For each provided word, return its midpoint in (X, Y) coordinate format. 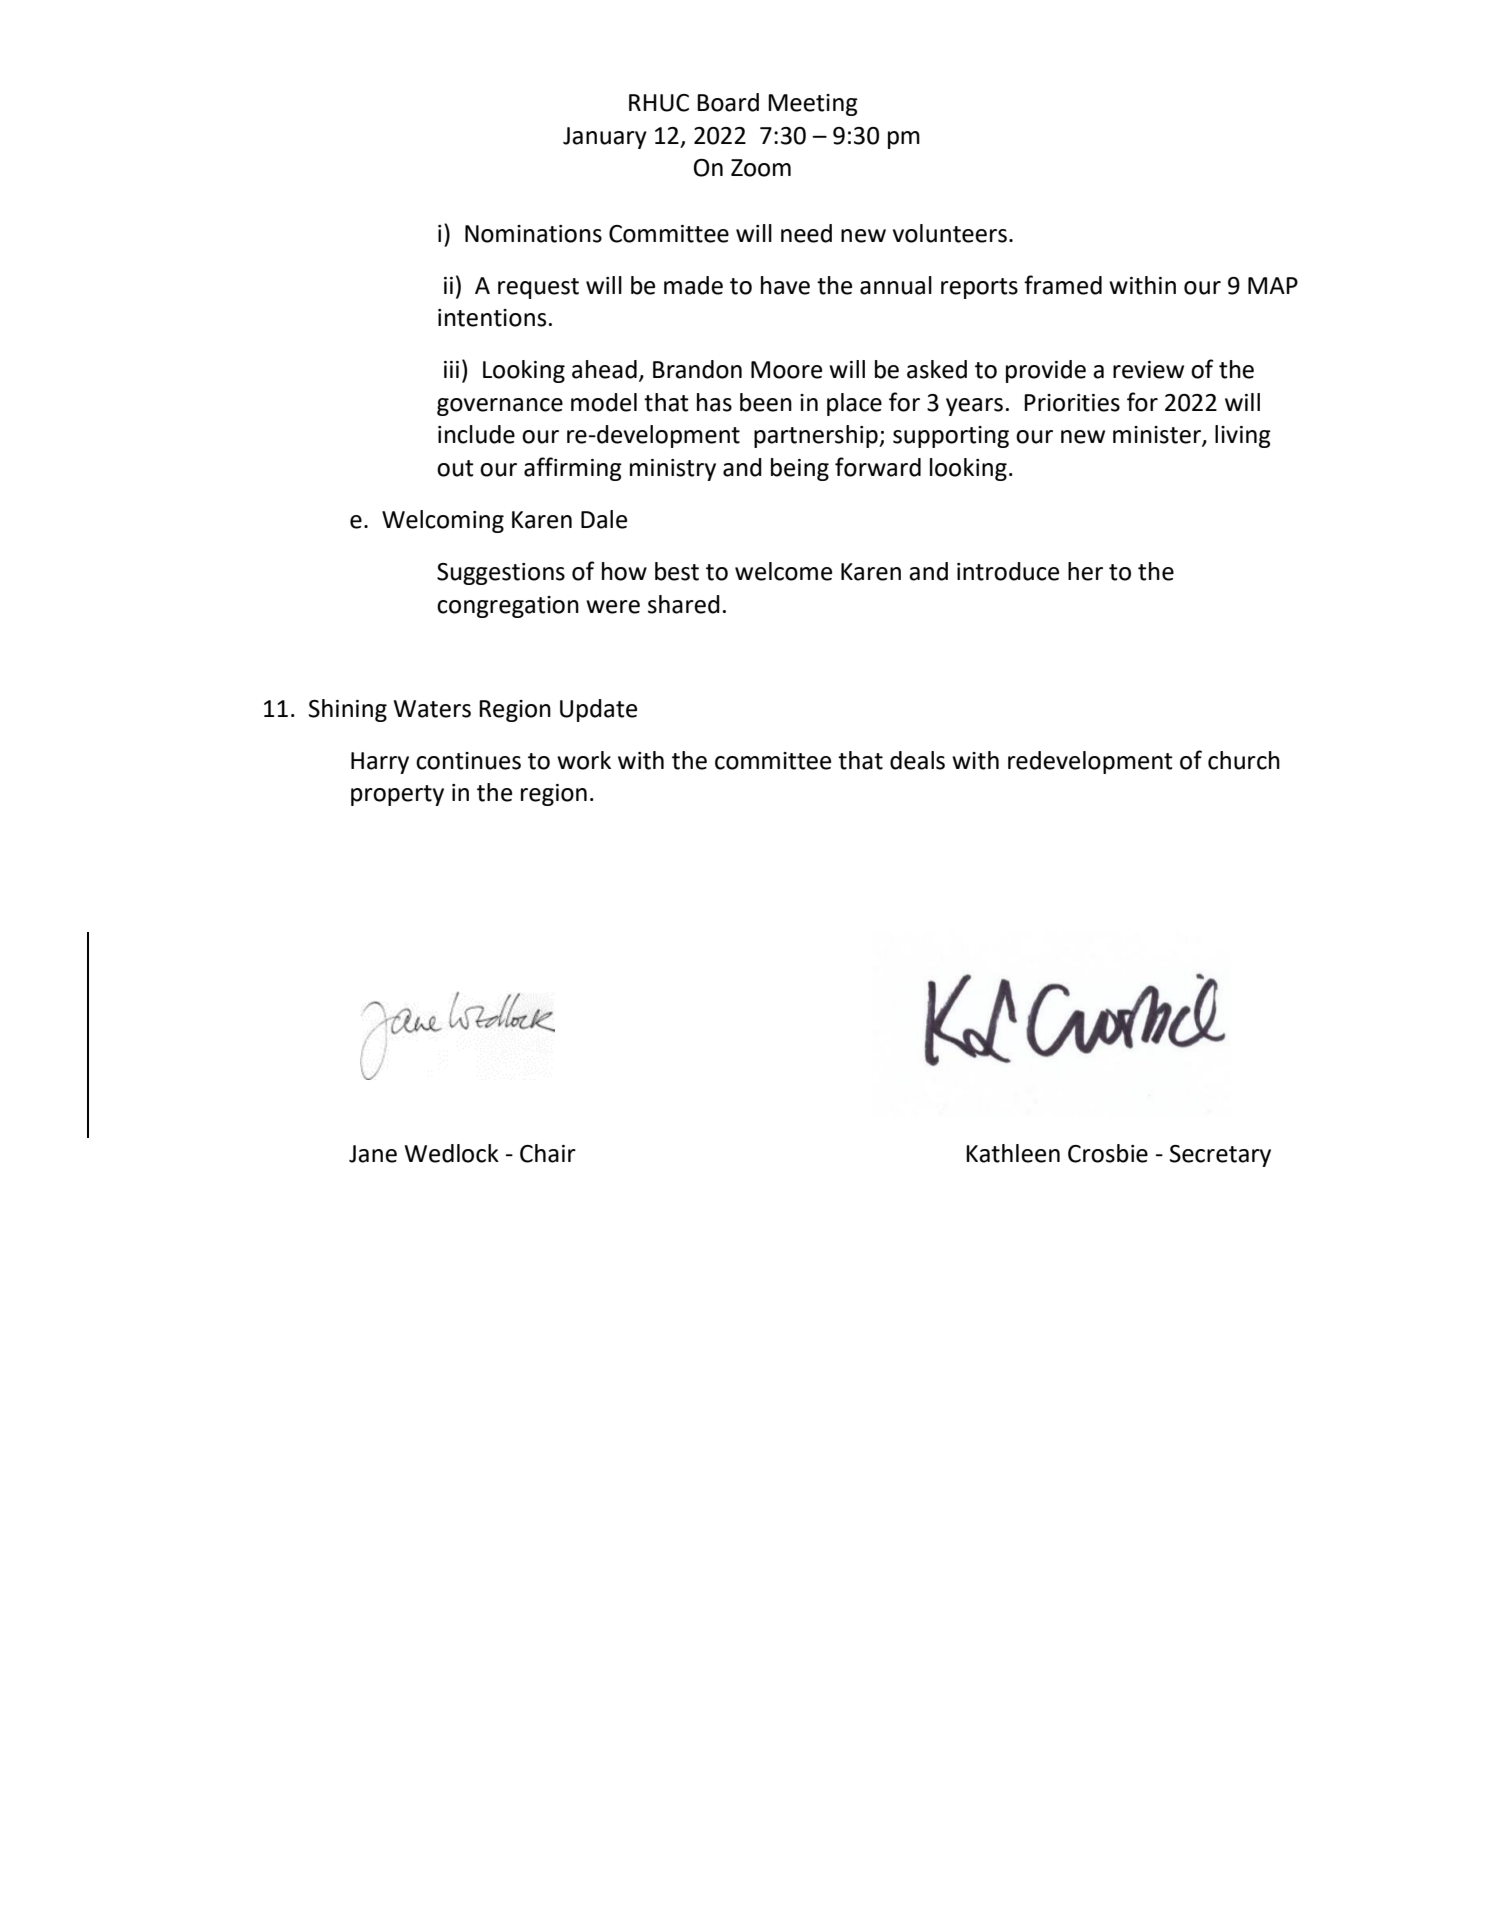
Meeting (813, 105)
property (397, 795)
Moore (786, 370)
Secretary (1220, 1156)
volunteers (950, 233)
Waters (432, 709)
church (1244, 760)
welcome (783, 571)
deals (917, 760)
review (1148, 370)
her (1085, 571)
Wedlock (452, 1153)
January (605, 138)
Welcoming (443, 521)
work (584, 760)
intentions (492, 318)
